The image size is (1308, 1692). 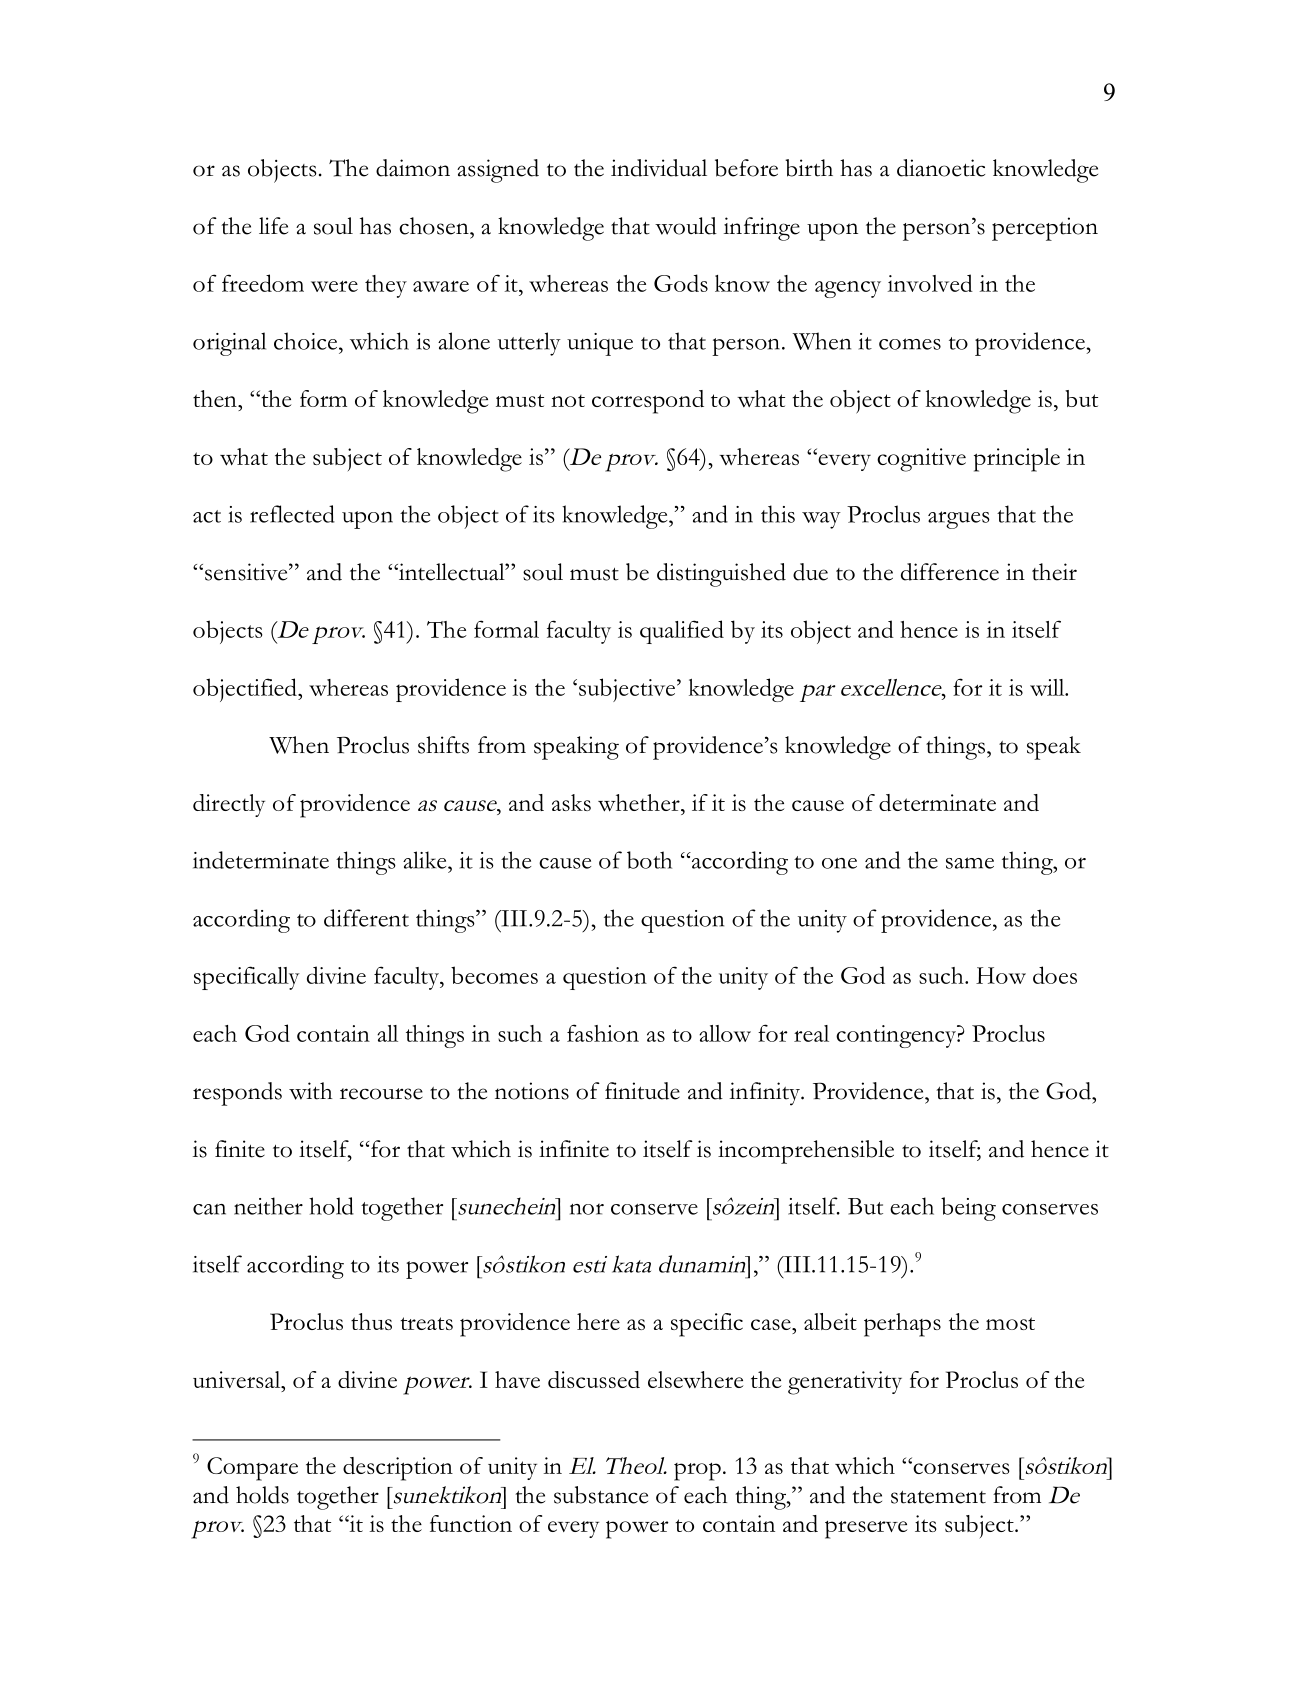 I want to click on individual, so click(x=659, y=168).
